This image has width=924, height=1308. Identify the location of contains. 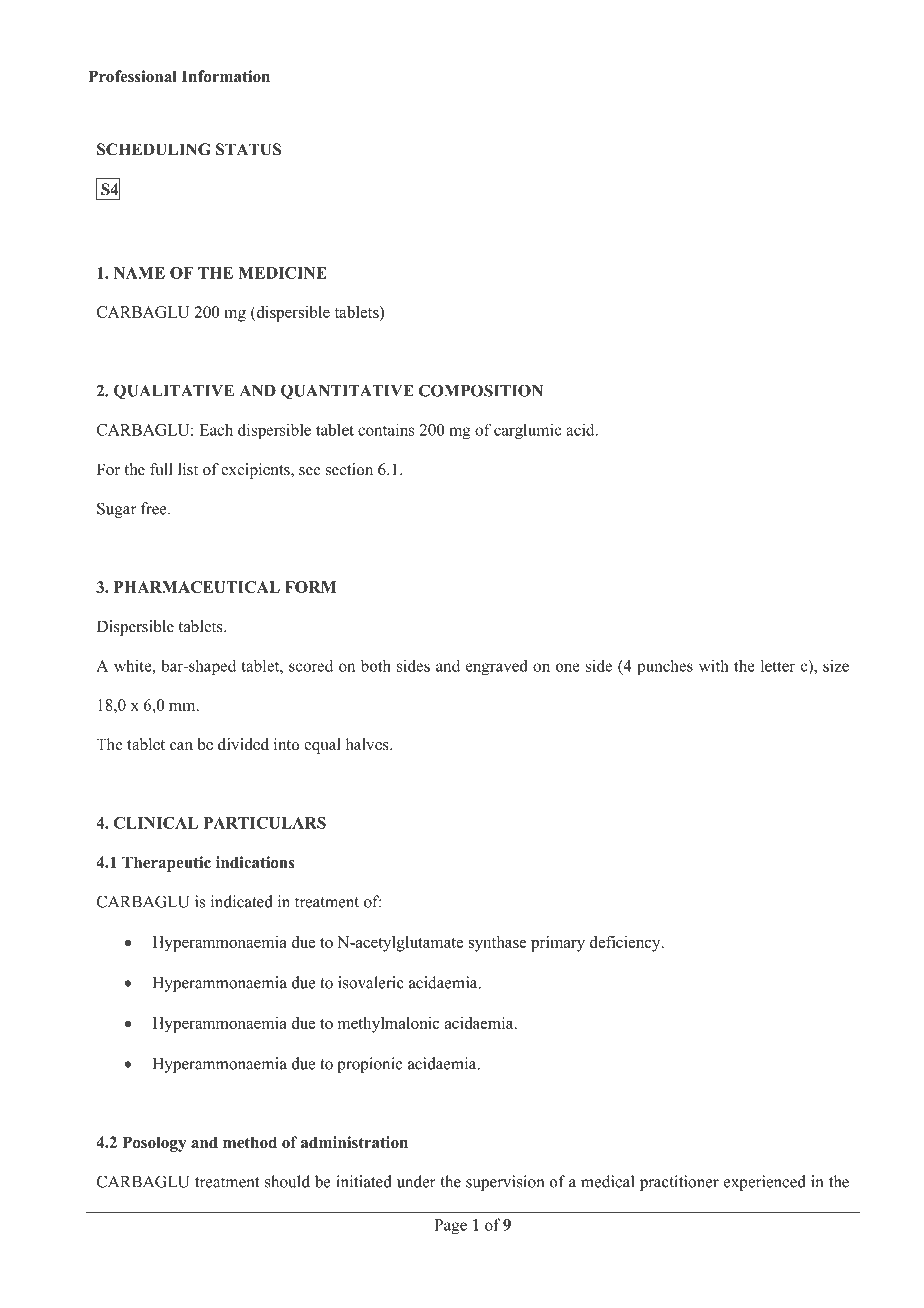
(386, 429).
